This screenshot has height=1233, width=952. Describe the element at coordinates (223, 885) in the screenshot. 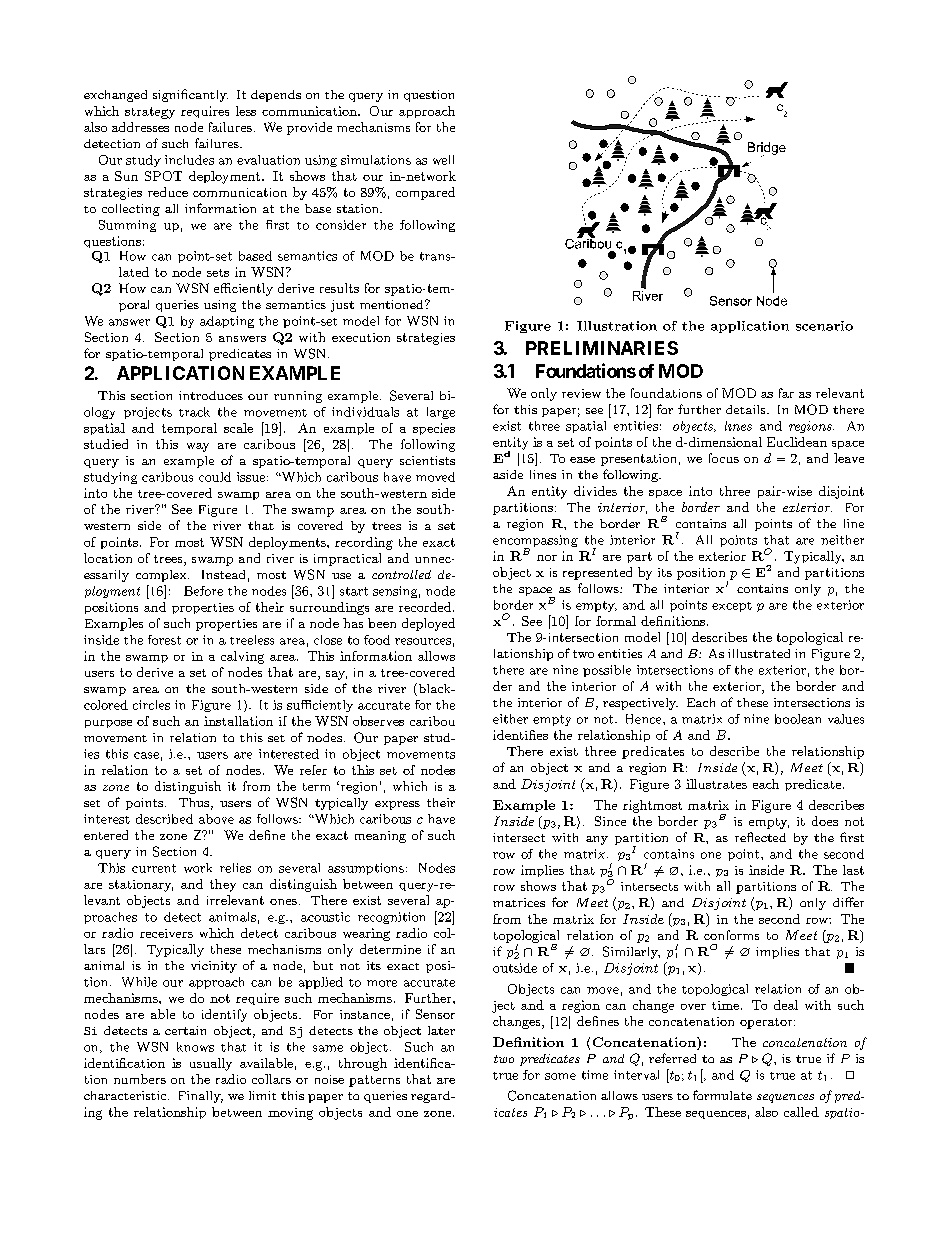

I see `they` at that location.
